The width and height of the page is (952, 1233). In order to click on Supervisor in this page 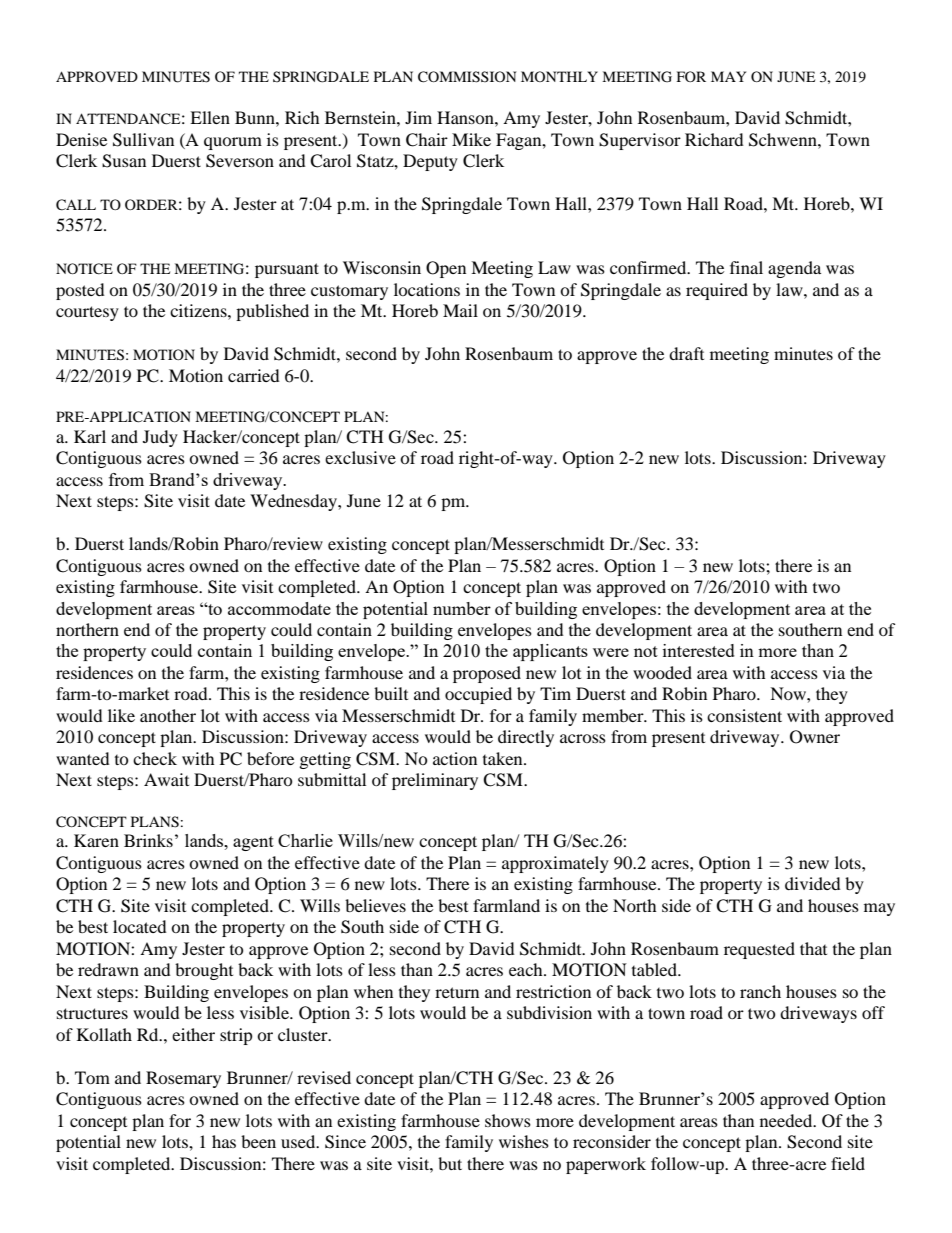, I will do `click(640, 141)`.
